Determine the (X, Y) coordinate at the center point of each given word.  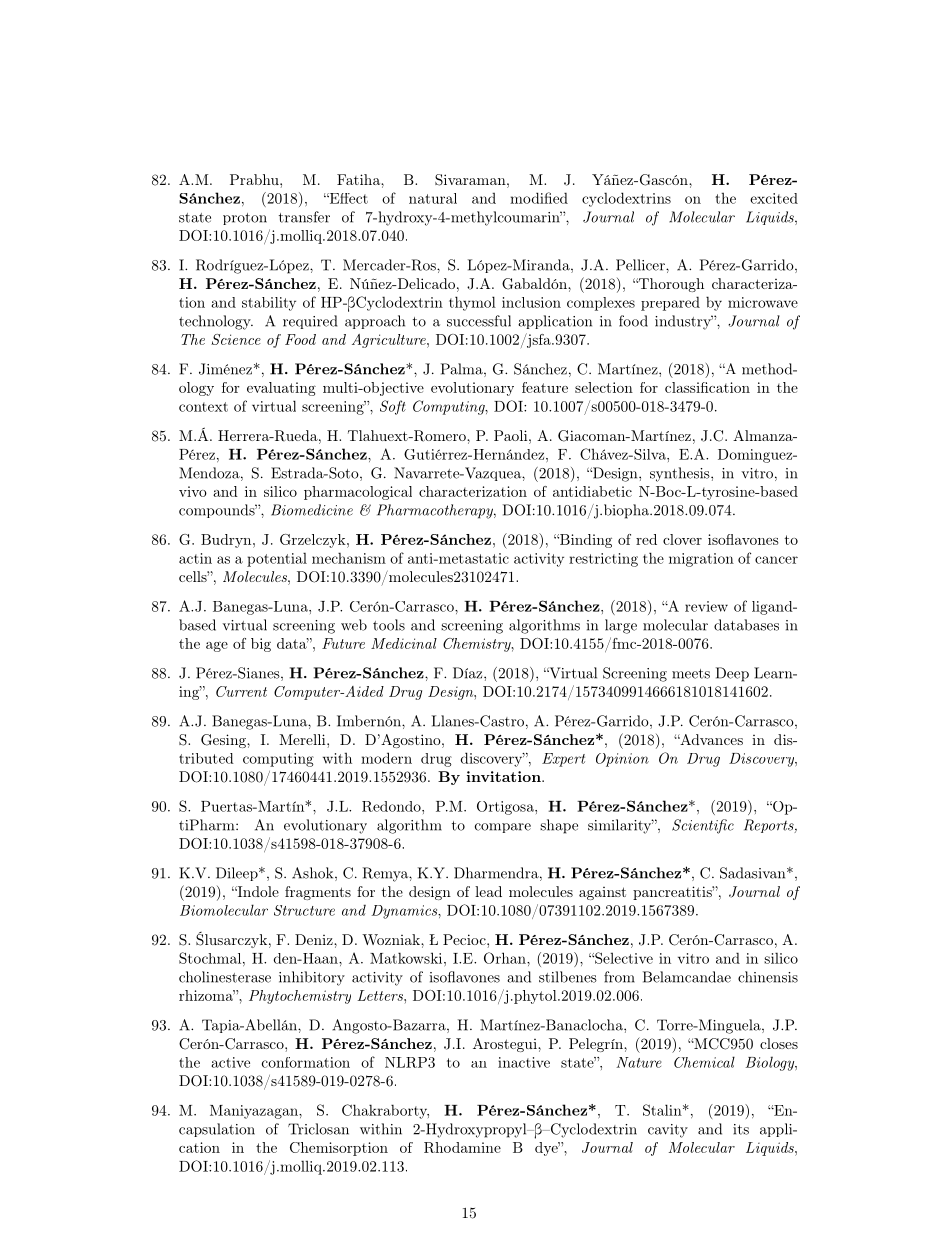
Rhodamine (462, 1147)
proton (245, 219)
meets (691, 674)
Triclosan (318, 1129)
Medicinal (404, 643)
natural (433, 198)
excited (774, 198)
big (261, 645)
